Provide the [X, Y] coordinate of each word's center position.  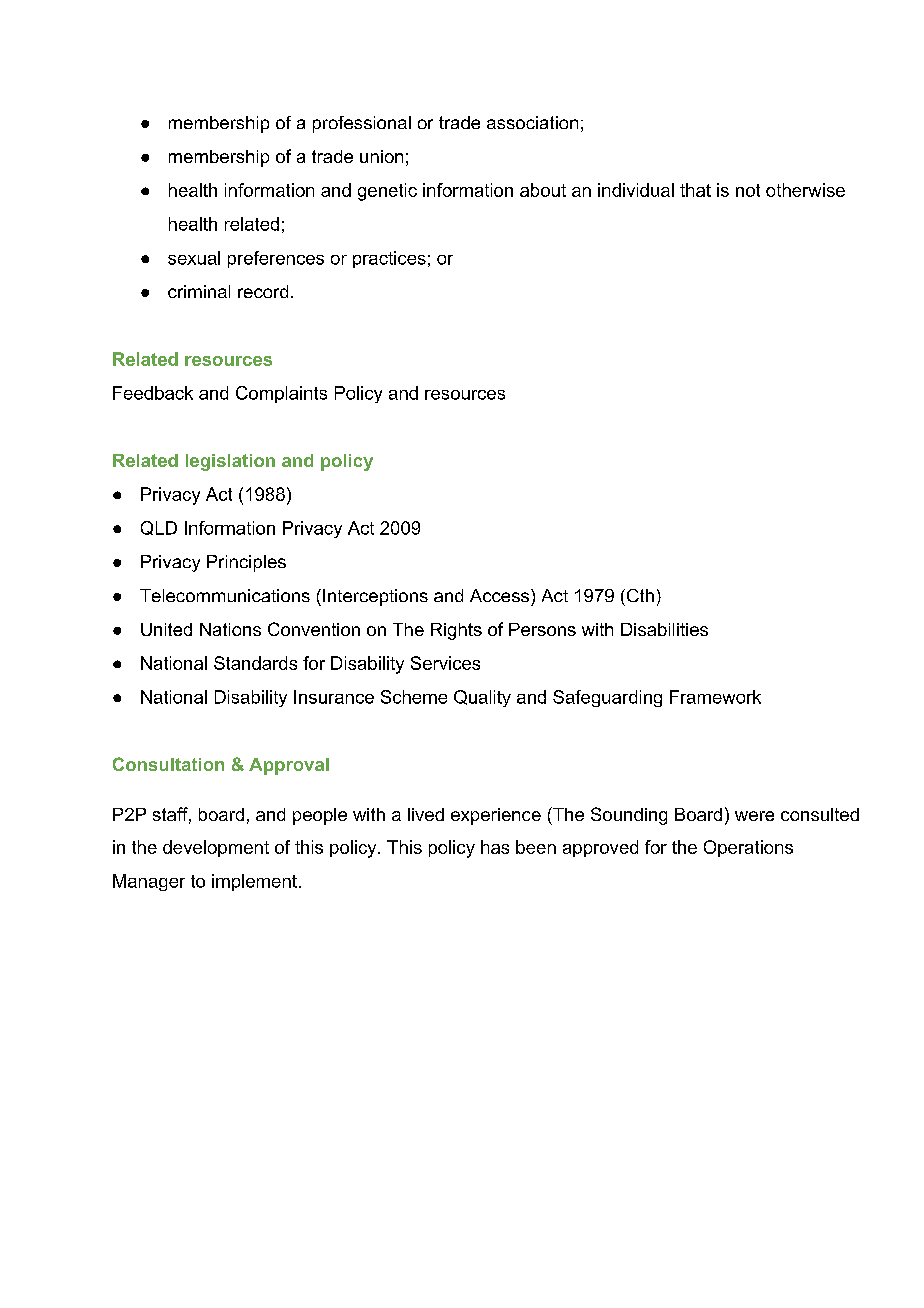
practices [389, 259]
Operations [748, 848]
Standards [255, 663]
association [532, 122]
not [748, 190]
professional [362, 124]
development [216, 848]
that [695, 190]
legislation [230, 462]
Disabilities [664, 629]
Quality [482, 698]
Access [499, 595]
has [495, 847]
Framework [715, 697]
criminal [199, 291]
